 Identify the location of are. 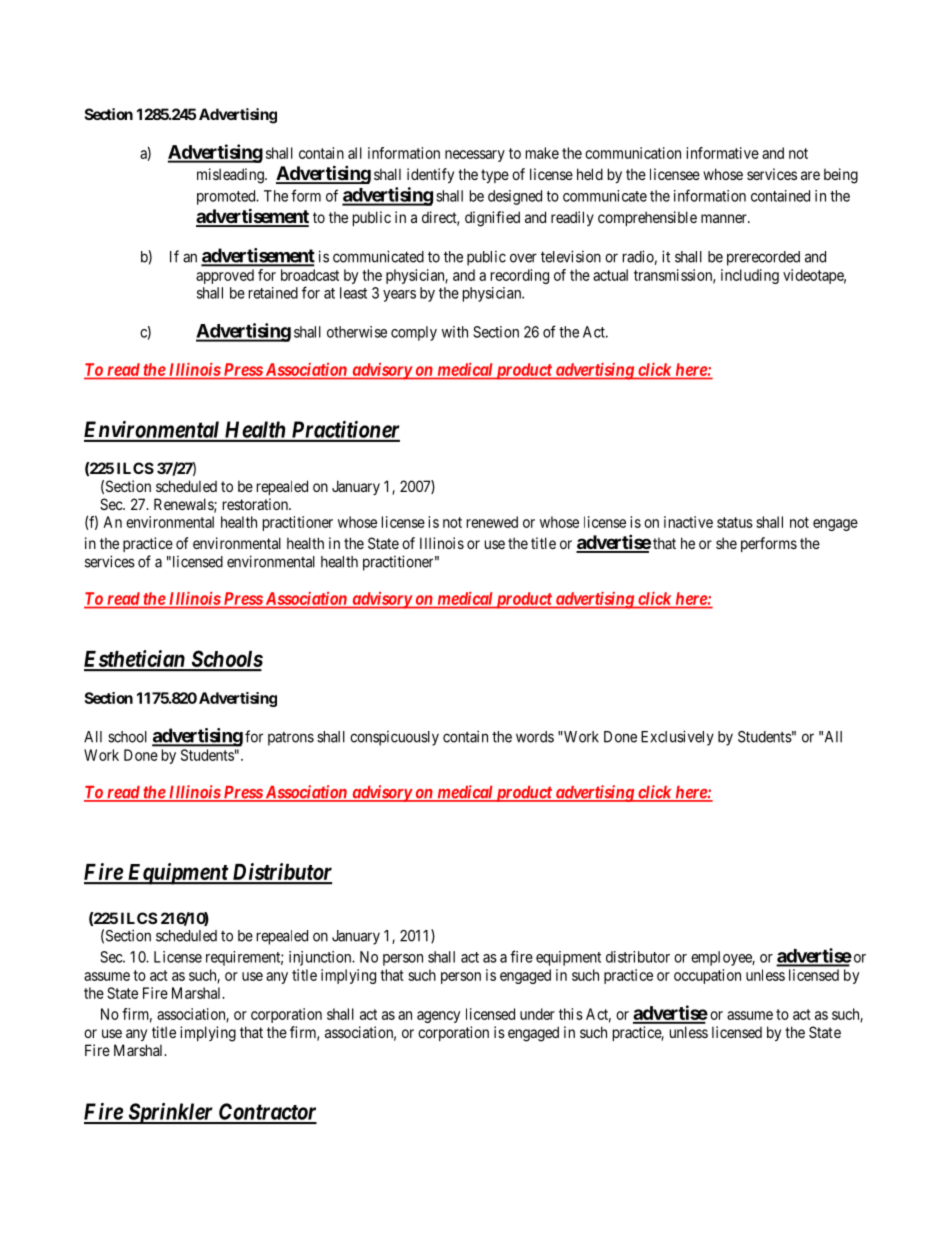
(810, 175).
